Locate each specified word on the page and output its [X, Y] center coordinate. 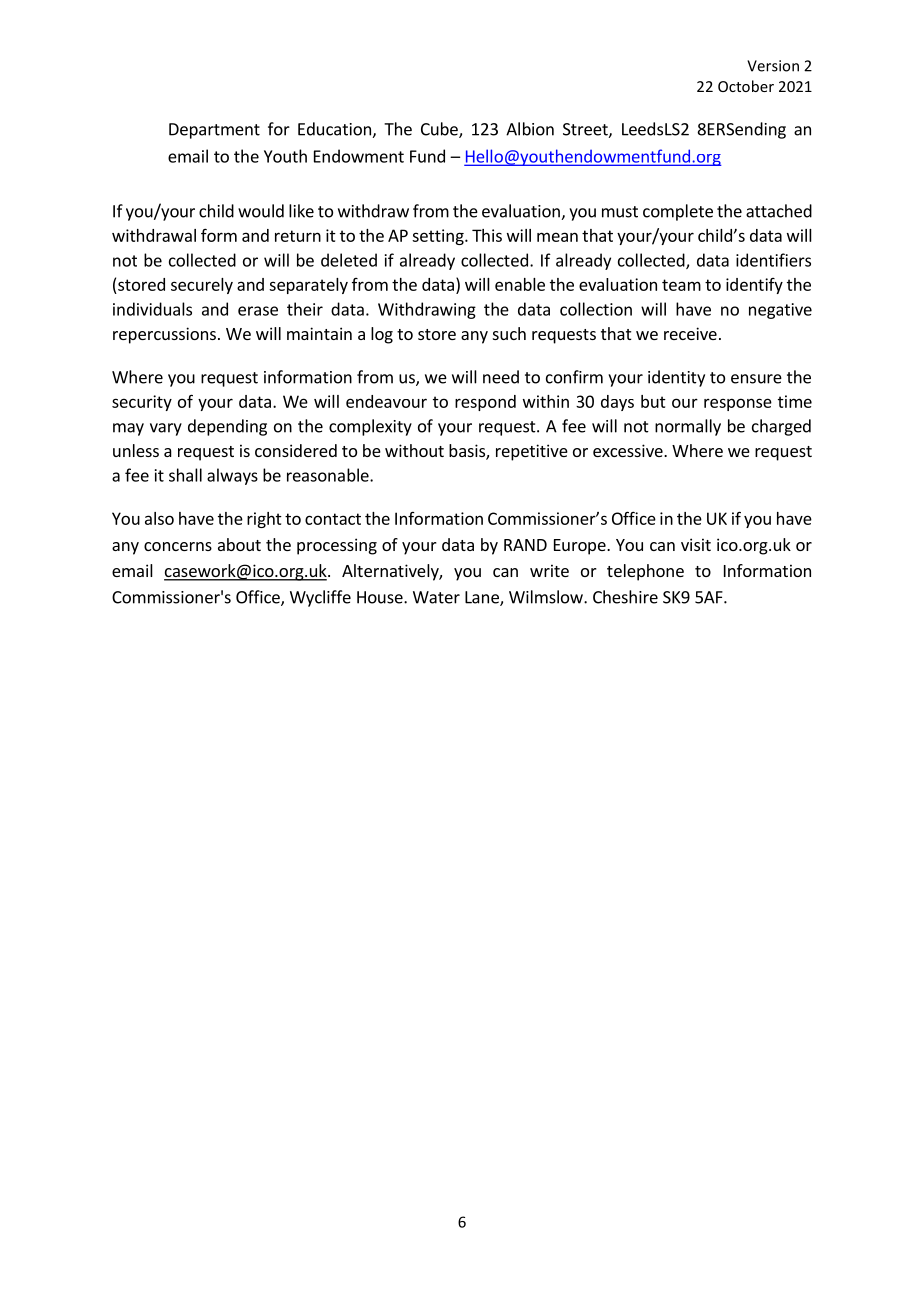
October [746, 86]
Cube [440, 130]
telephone [645, 572]
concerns [178, 546]
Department [214, 131]
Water [436, 597]
